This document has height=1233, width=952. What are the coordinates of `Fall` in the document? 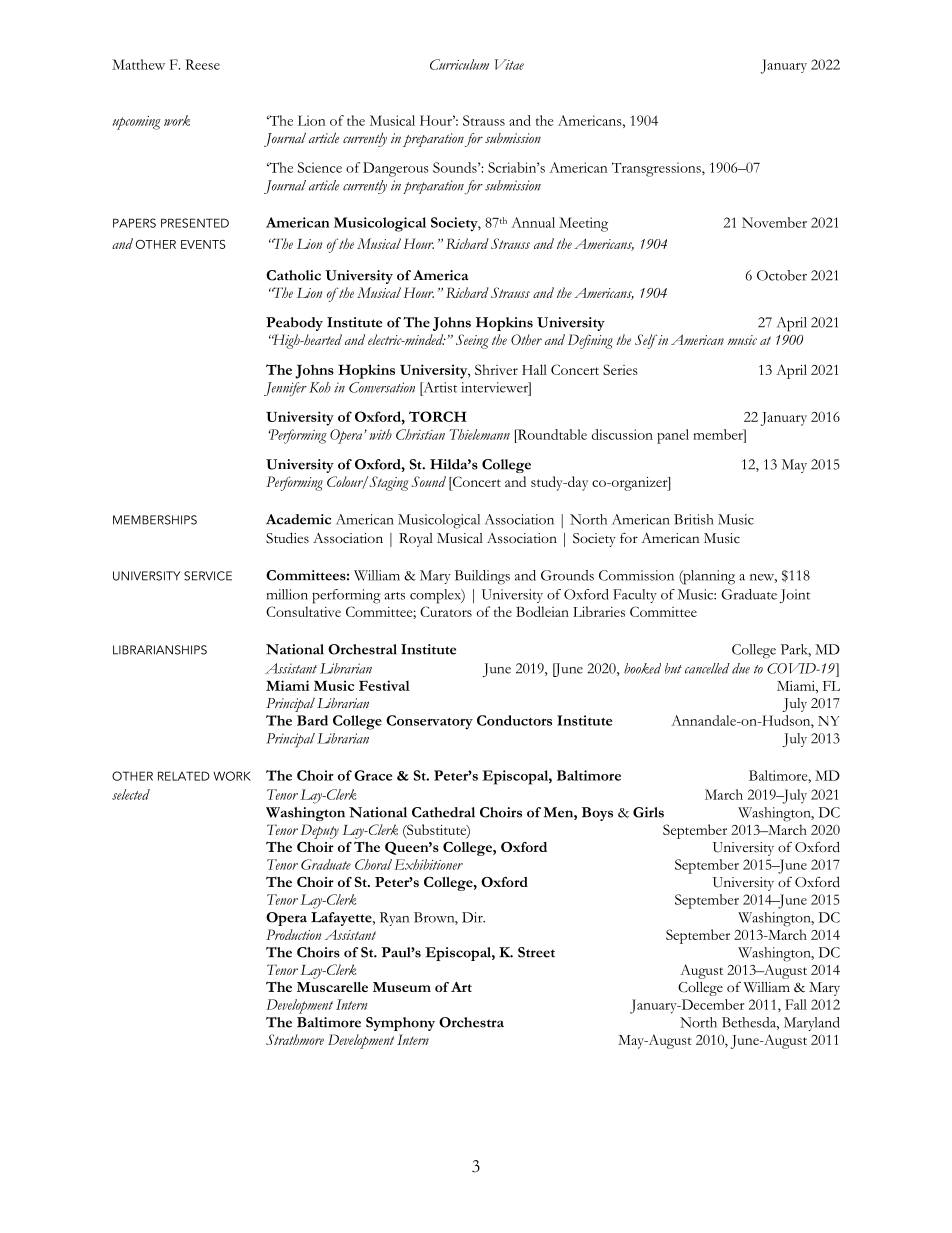 It's located at (796, 1004).
